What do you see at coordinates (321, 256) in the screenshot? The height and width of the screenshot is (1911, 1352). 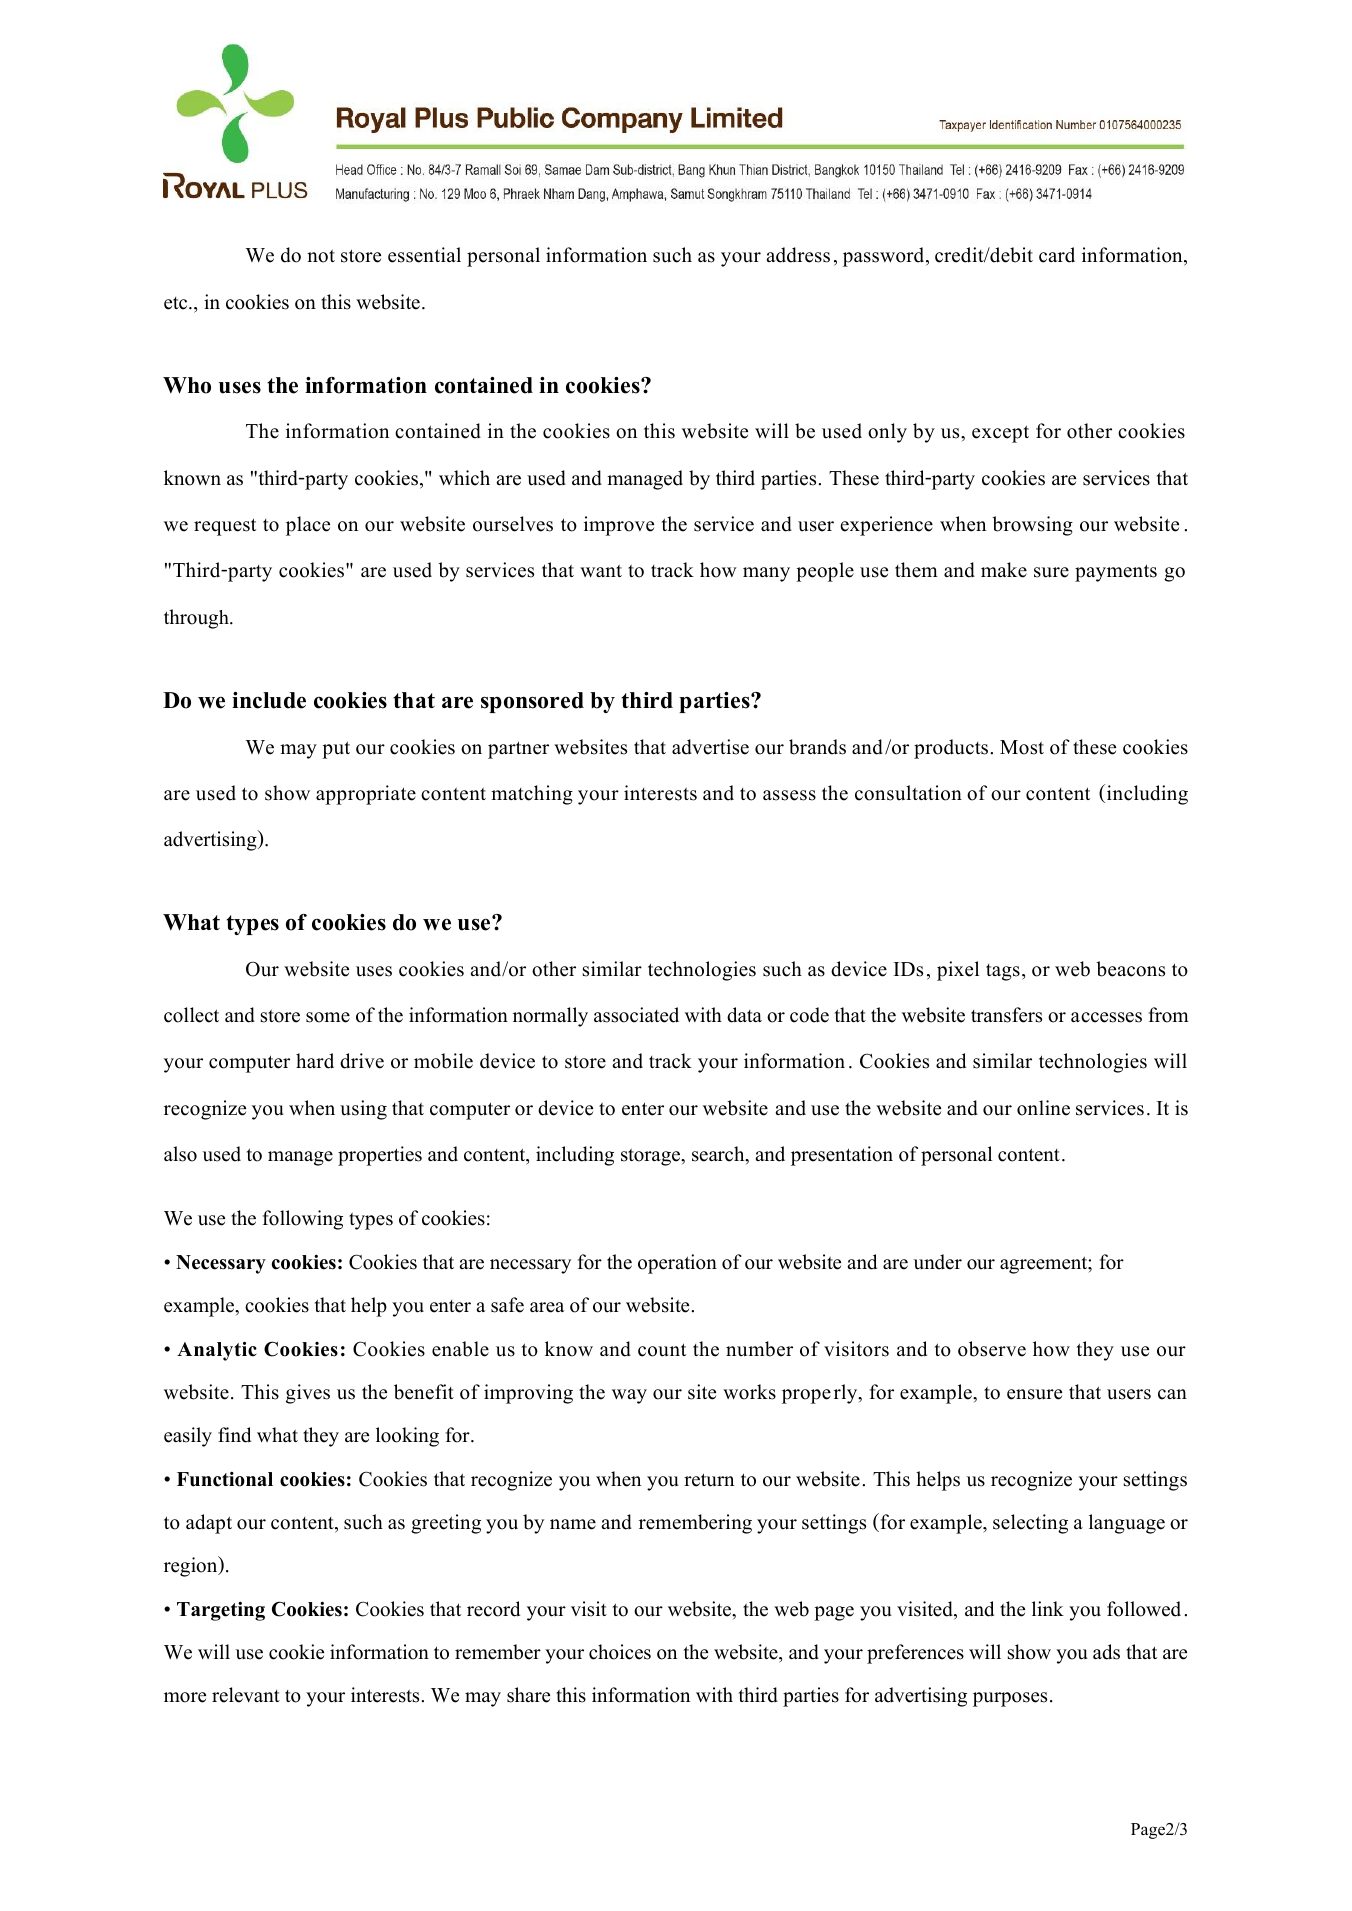 I see `not` at bounding box center [321, 256].
